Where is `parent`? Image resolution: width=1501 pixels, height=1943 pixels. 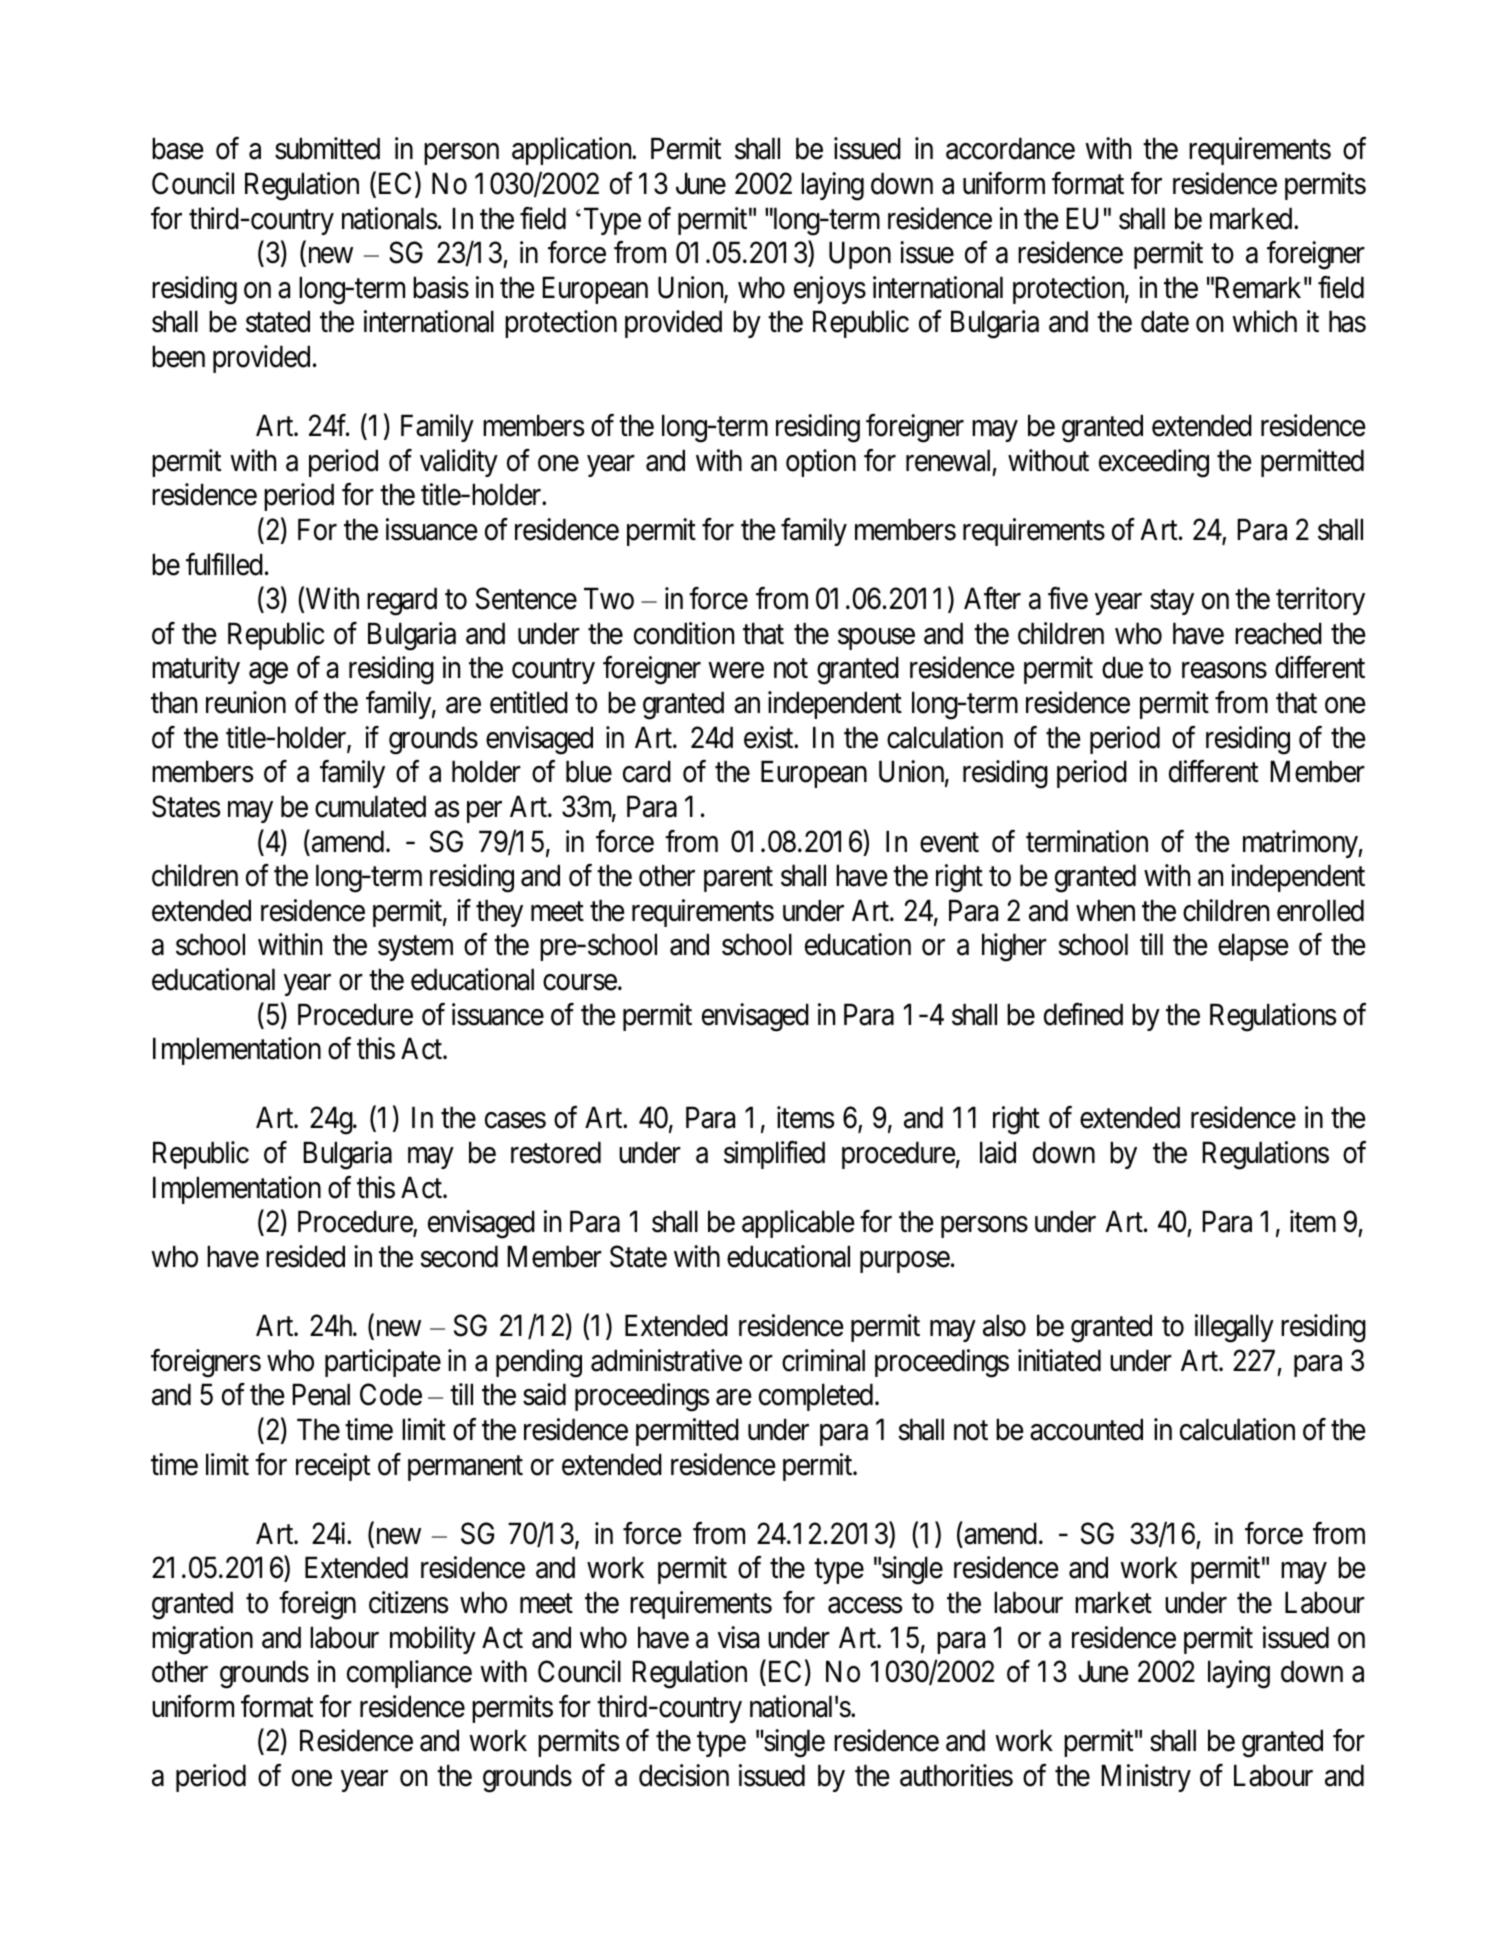
parent is located at coordinates (738, 879).
